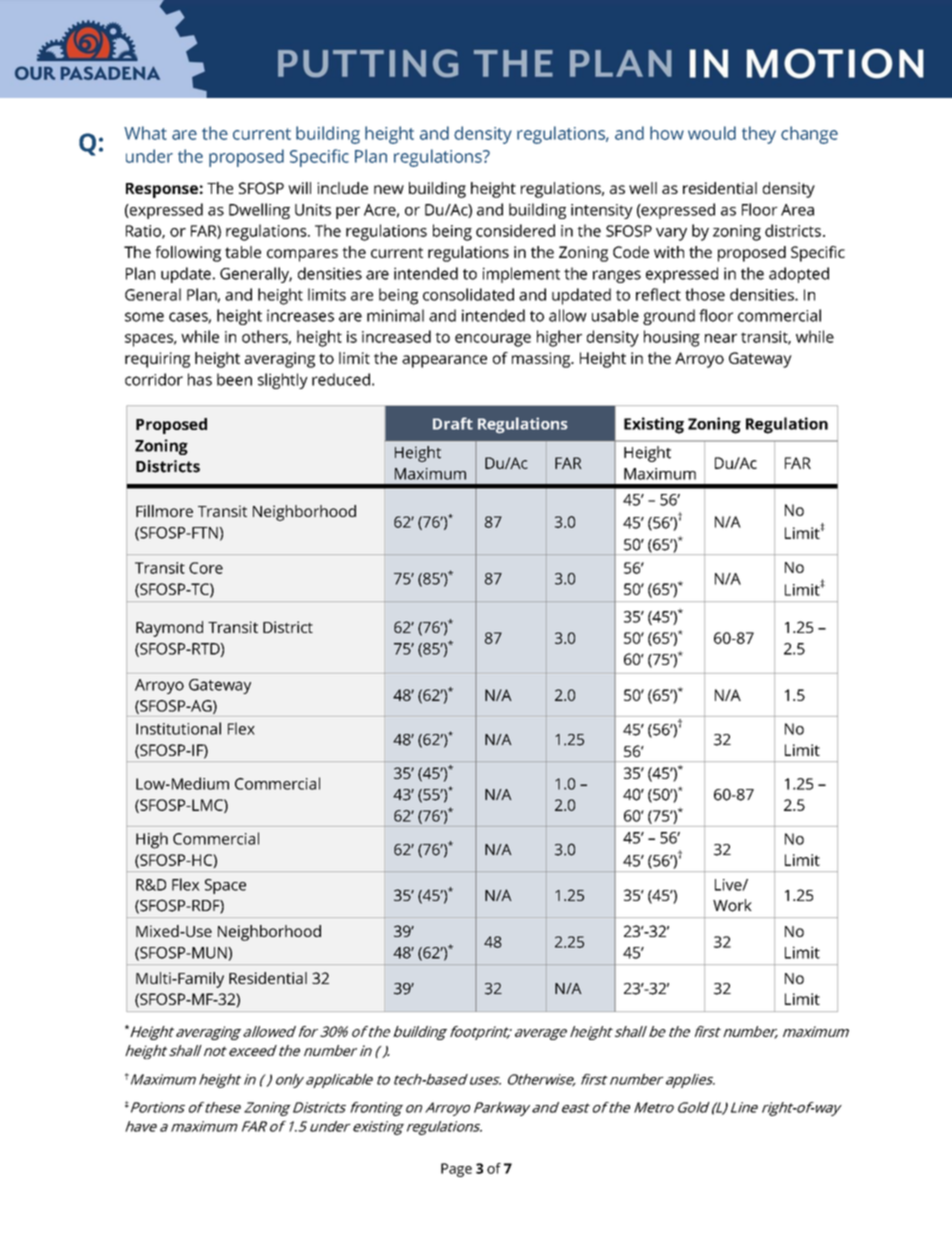  I want to click on Draft, so click(453, 423).
